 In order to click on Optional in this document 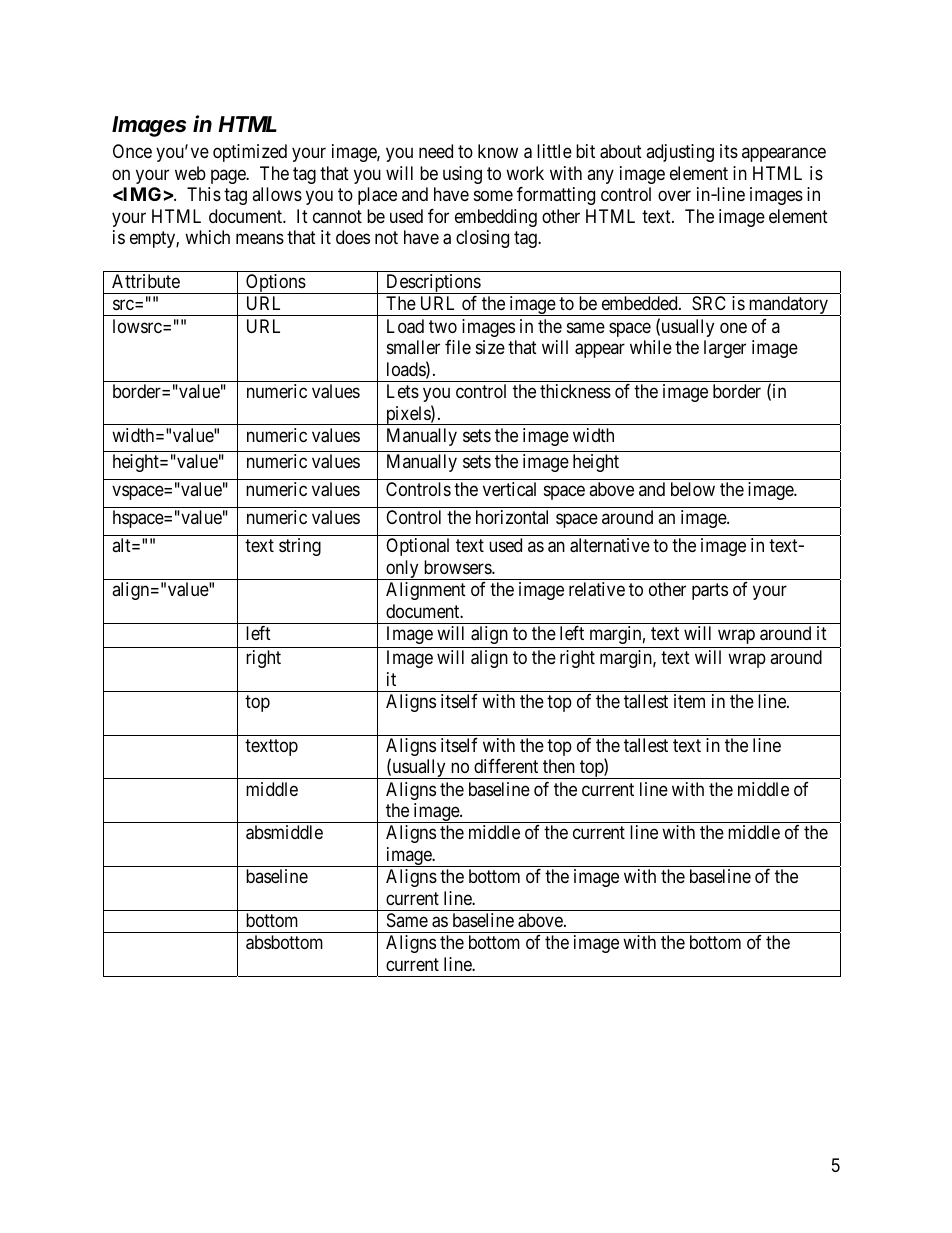, I will do `click(417, 547)`.
